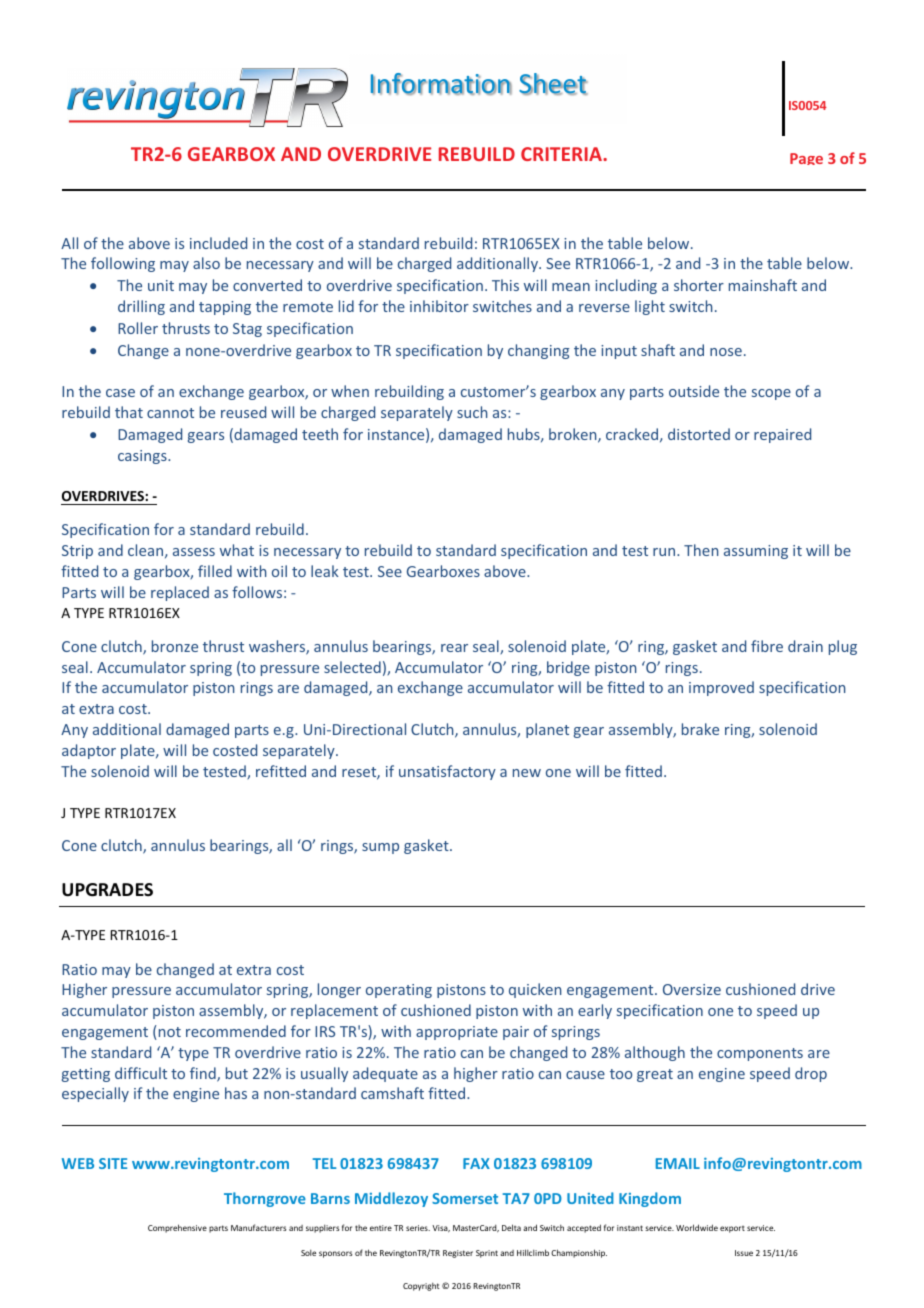  Describe the element at coordinates (458, 1254) in the screenshot. I see `Register` at that location.
